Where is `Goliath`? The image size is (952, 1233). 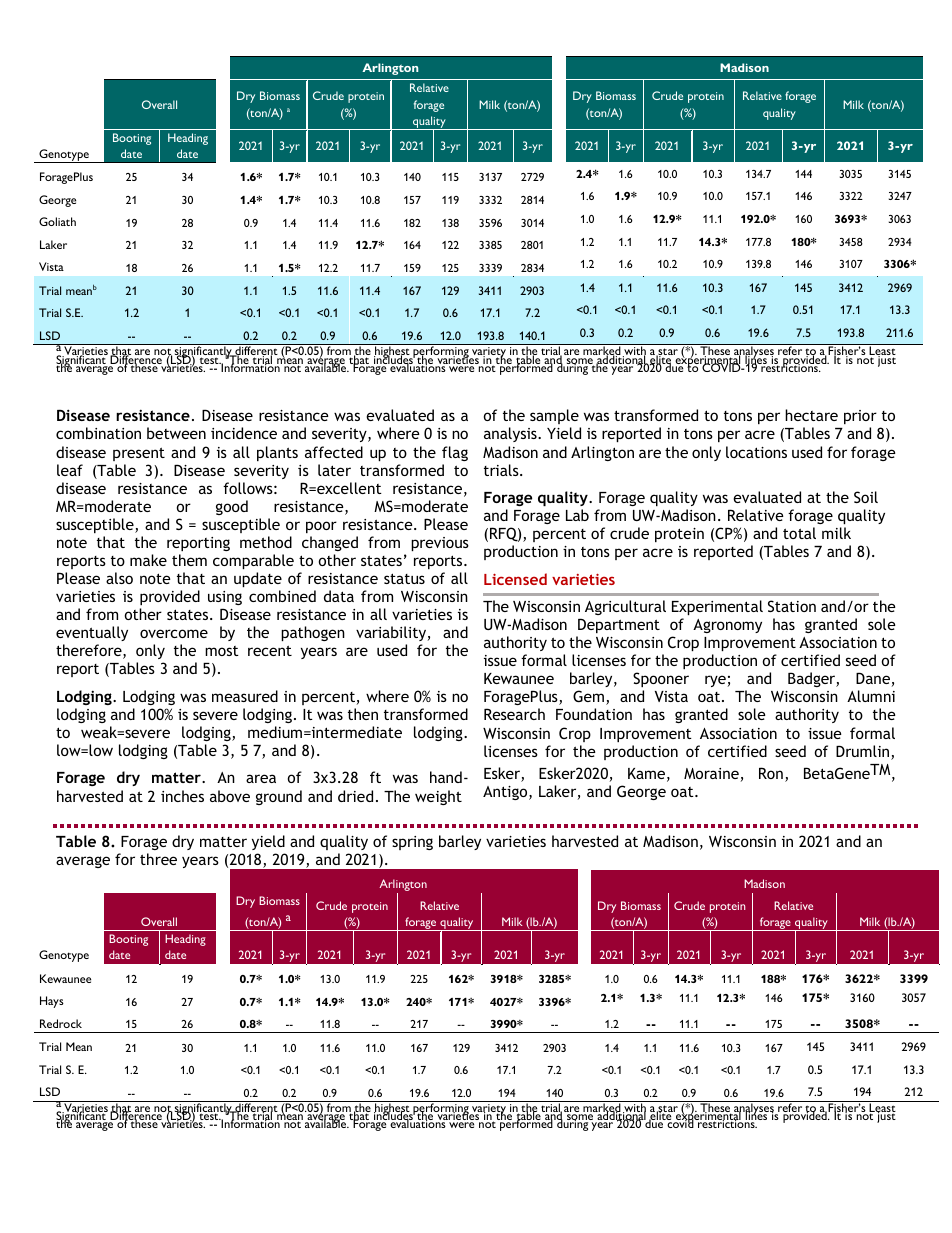 Goliath is located at coordinates (57, 221).
